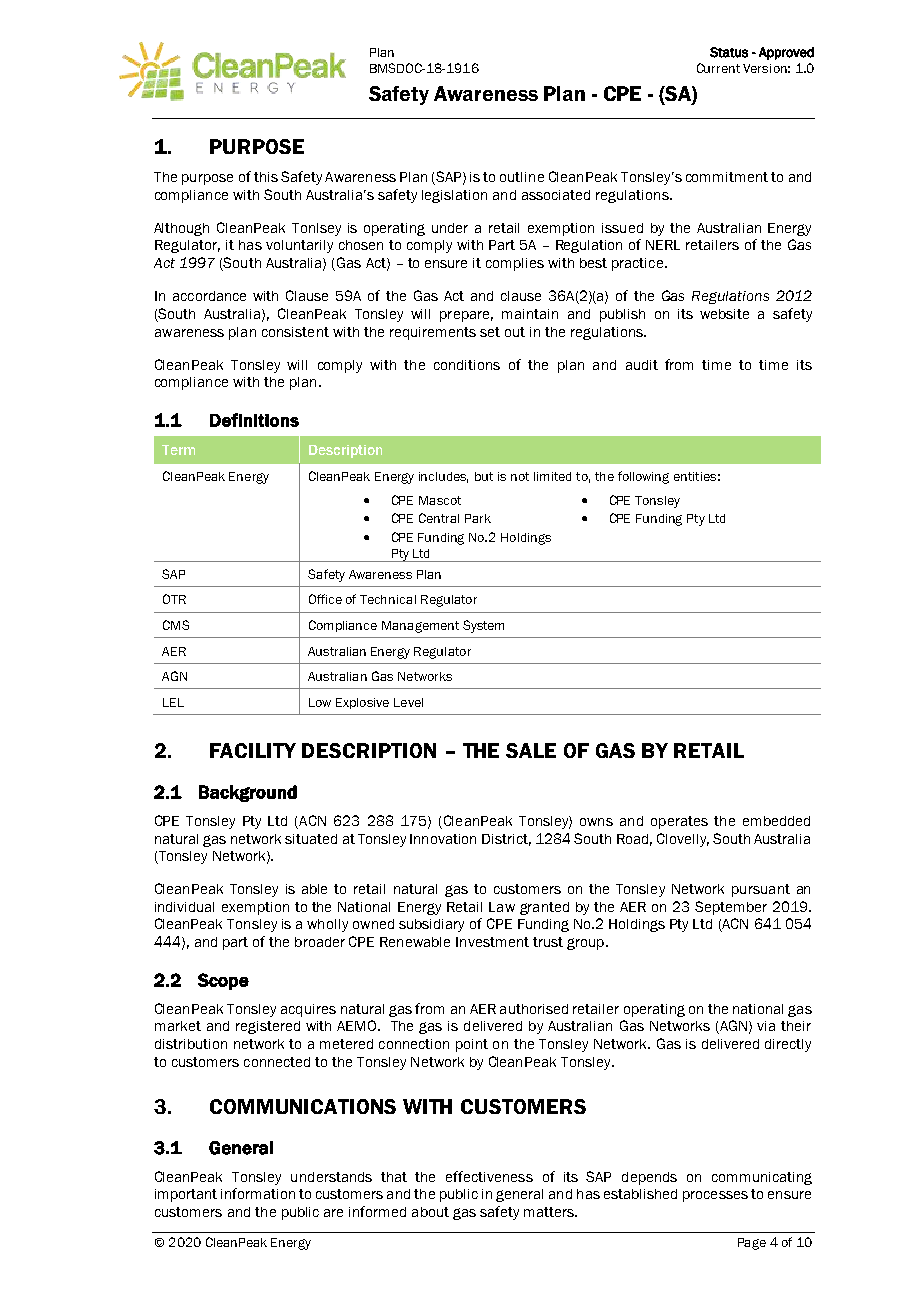 The width and height of the document is (924, 1308). What do you see at coordinates (174, 599) in the document?
I see `OTR` at bounding box center [174, 599].
